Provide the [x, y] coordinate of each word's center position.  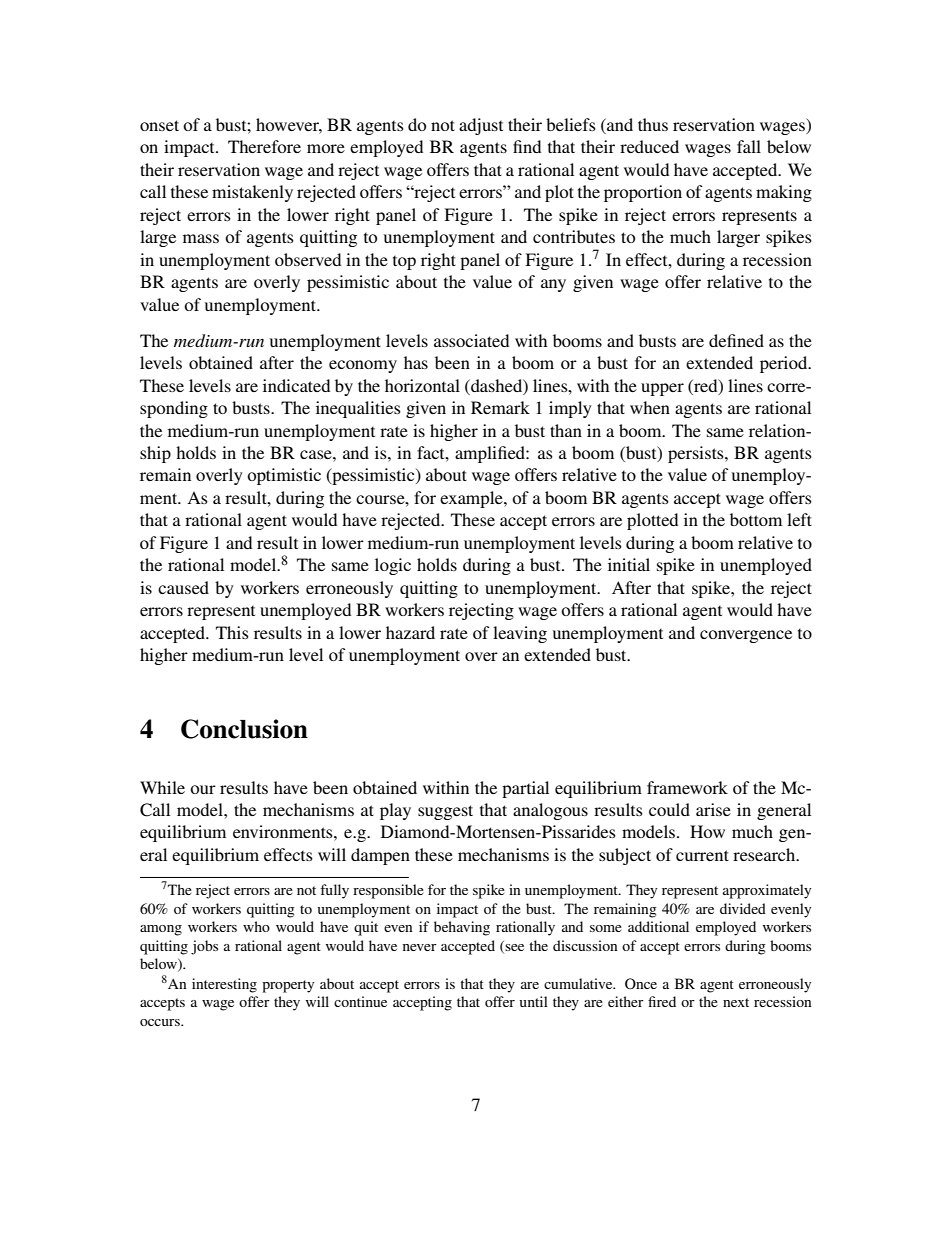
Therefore [264, 146]
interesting [224, 985]
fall [749, 146]
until [534, 1001]
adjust [481, 126]
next [736, 1002]
